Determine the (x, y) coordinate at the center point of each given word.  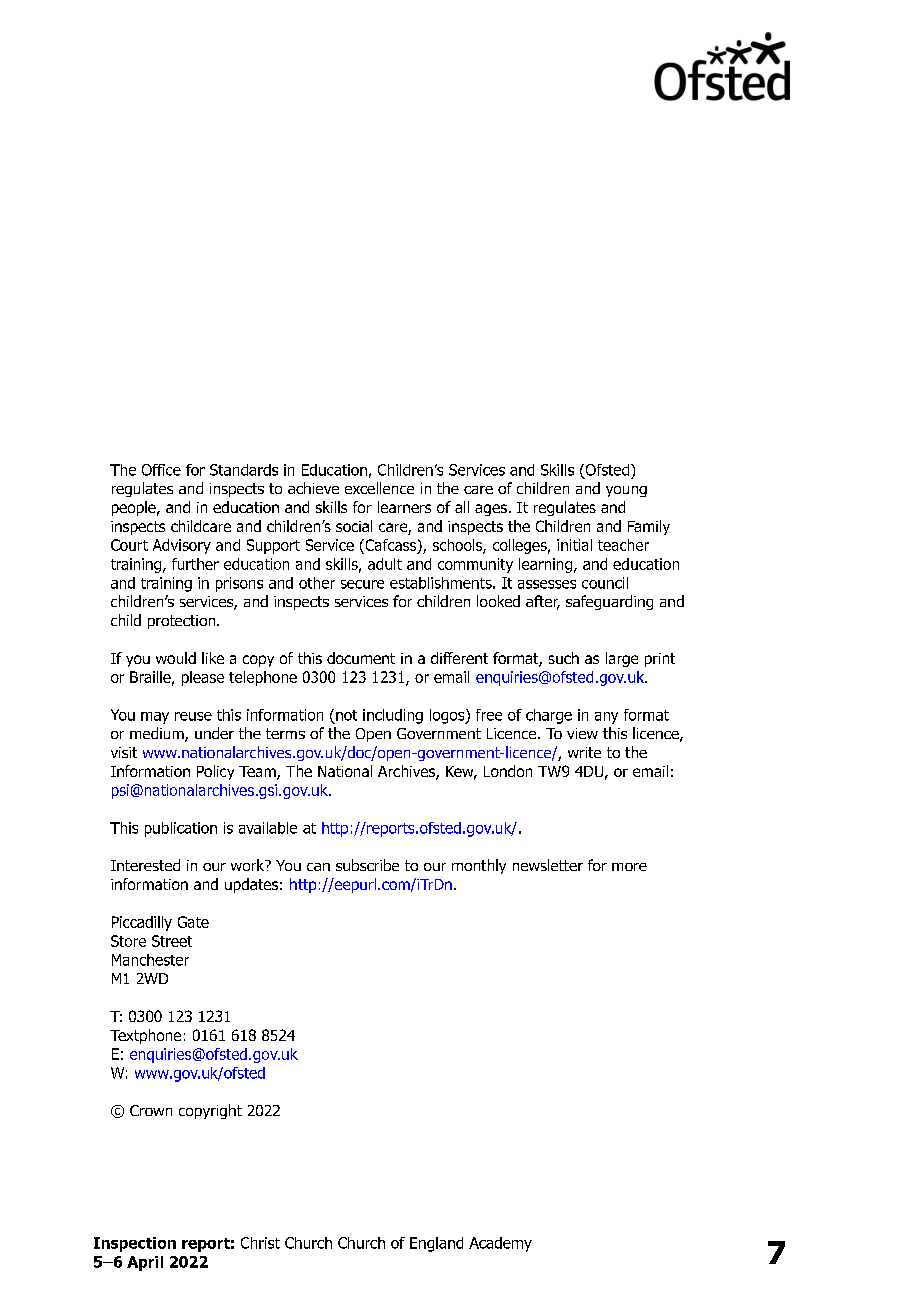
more (629, 867)
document (361, 658)
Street (172, 941)
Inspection (135, 1244)
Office (161, 470)
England (436, 1244)
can (318, 867)
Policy (215, 772)
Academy (500, 1244)
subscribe (367, 865)
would (176, 658)
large (622, 659)
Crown (151, 1110)
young (626, 491)
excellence (379, 488)
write (584, 752)
